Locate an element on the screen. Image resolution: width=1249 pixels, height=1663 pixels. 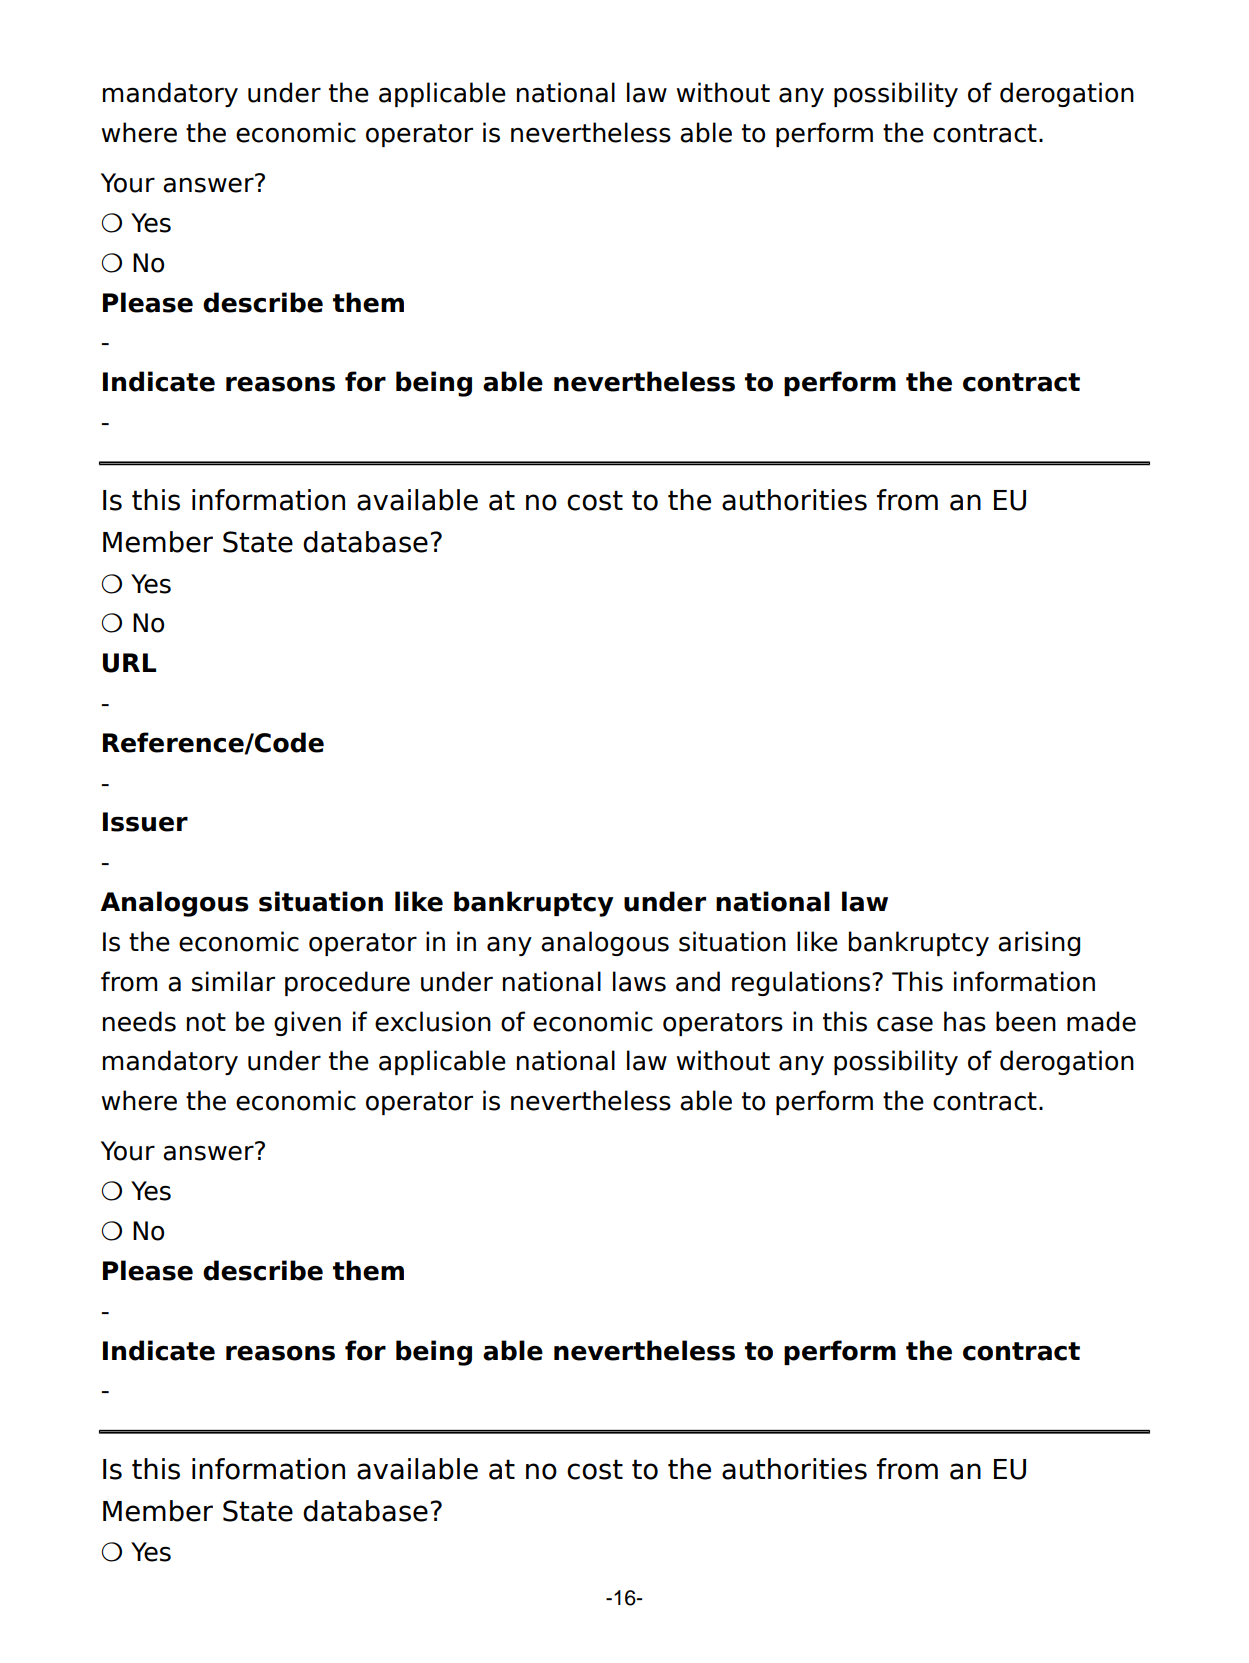
URL is located at coordinates (129, 663).
